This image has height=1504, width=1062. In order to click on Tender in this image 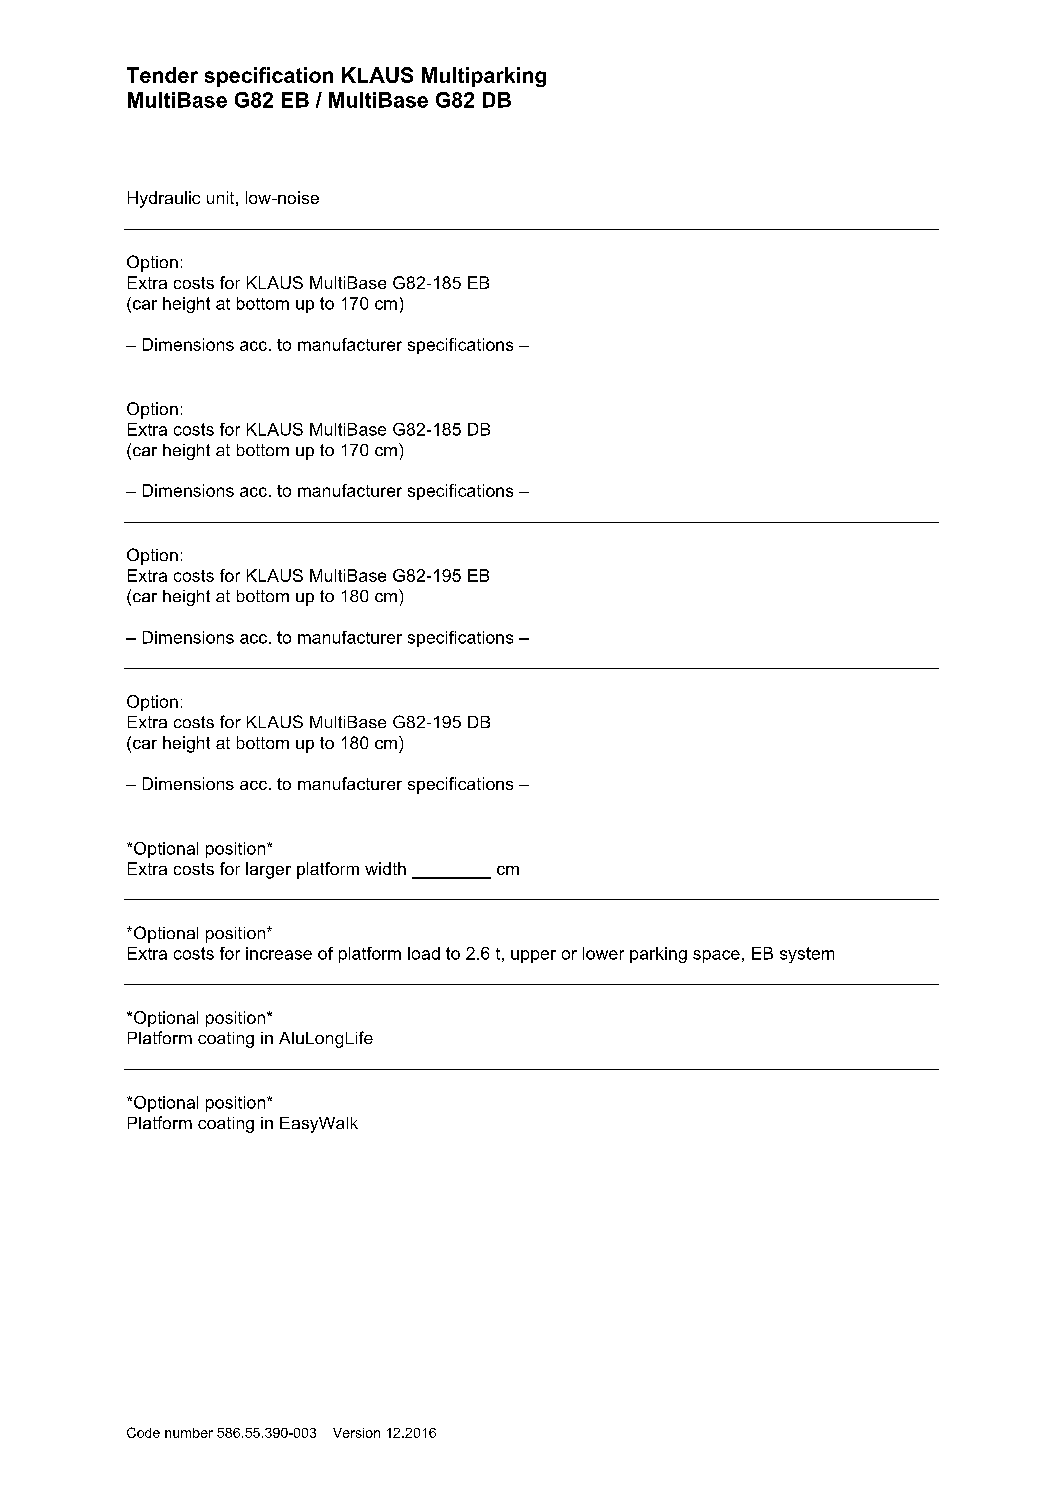, I will do `click(162, 75)`.
